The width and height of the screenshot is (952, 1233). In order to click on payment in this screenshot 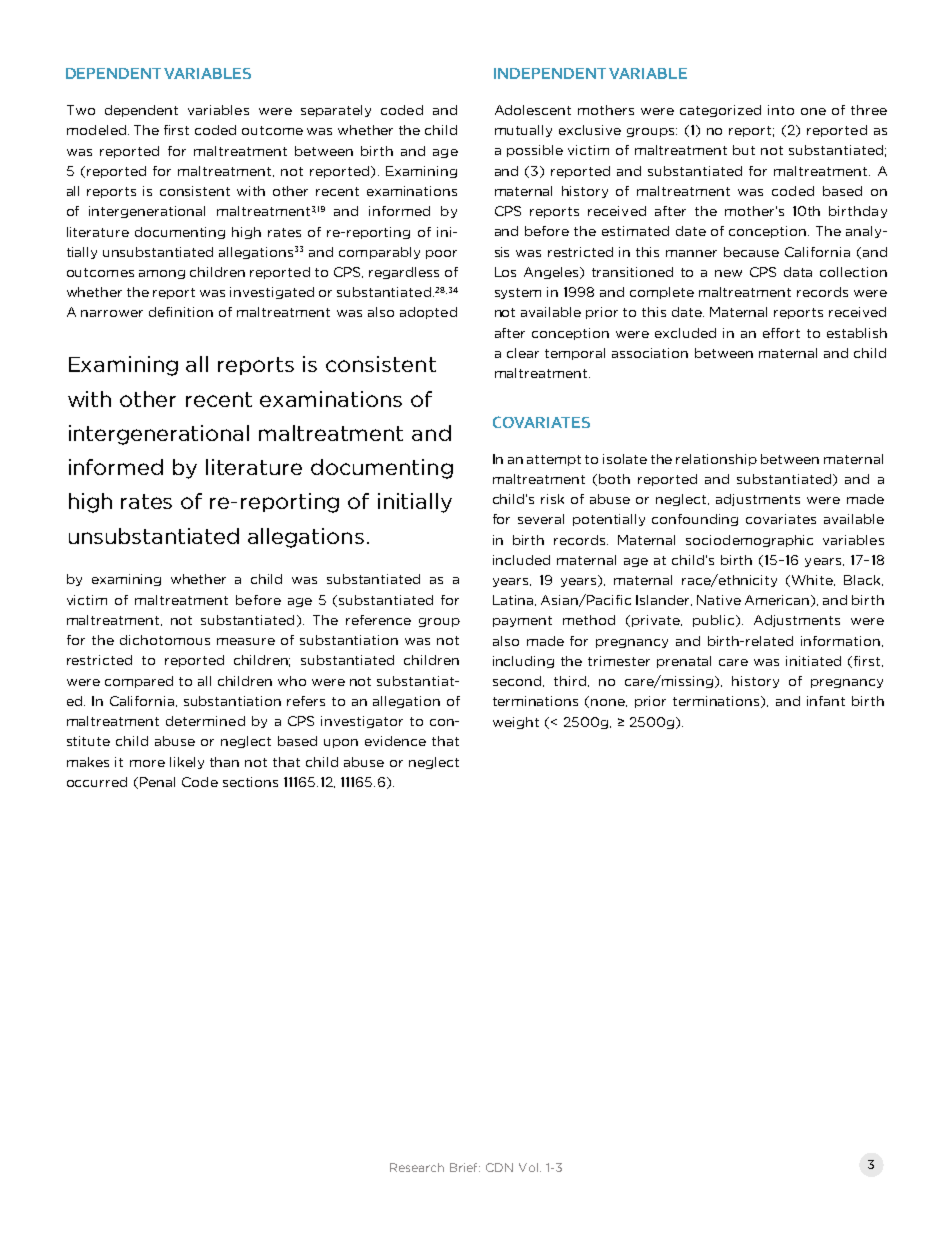, I will do `click(522, 621)`.
